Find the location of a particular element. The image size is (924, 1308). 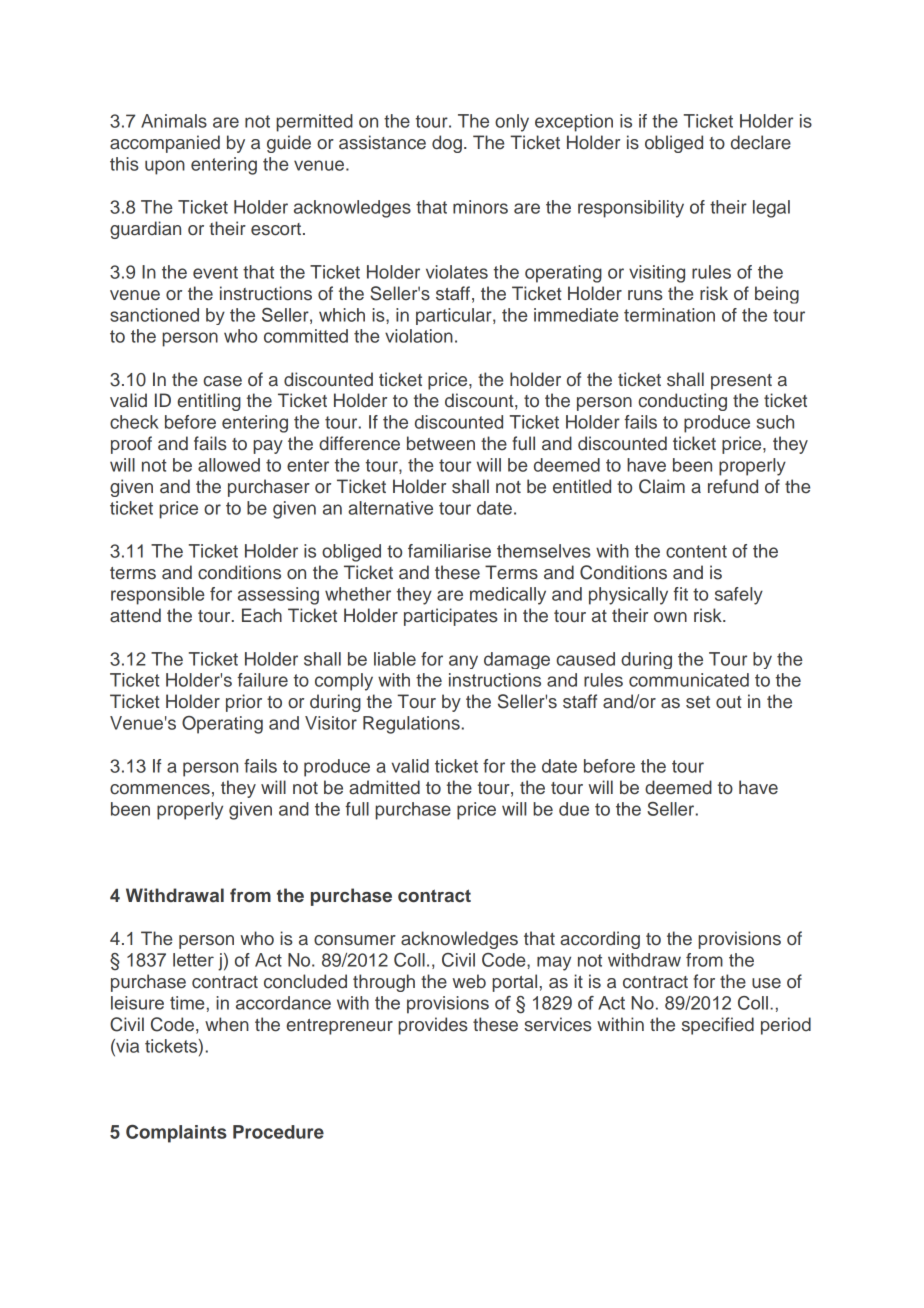

case is located at coordinates (222, 381).
